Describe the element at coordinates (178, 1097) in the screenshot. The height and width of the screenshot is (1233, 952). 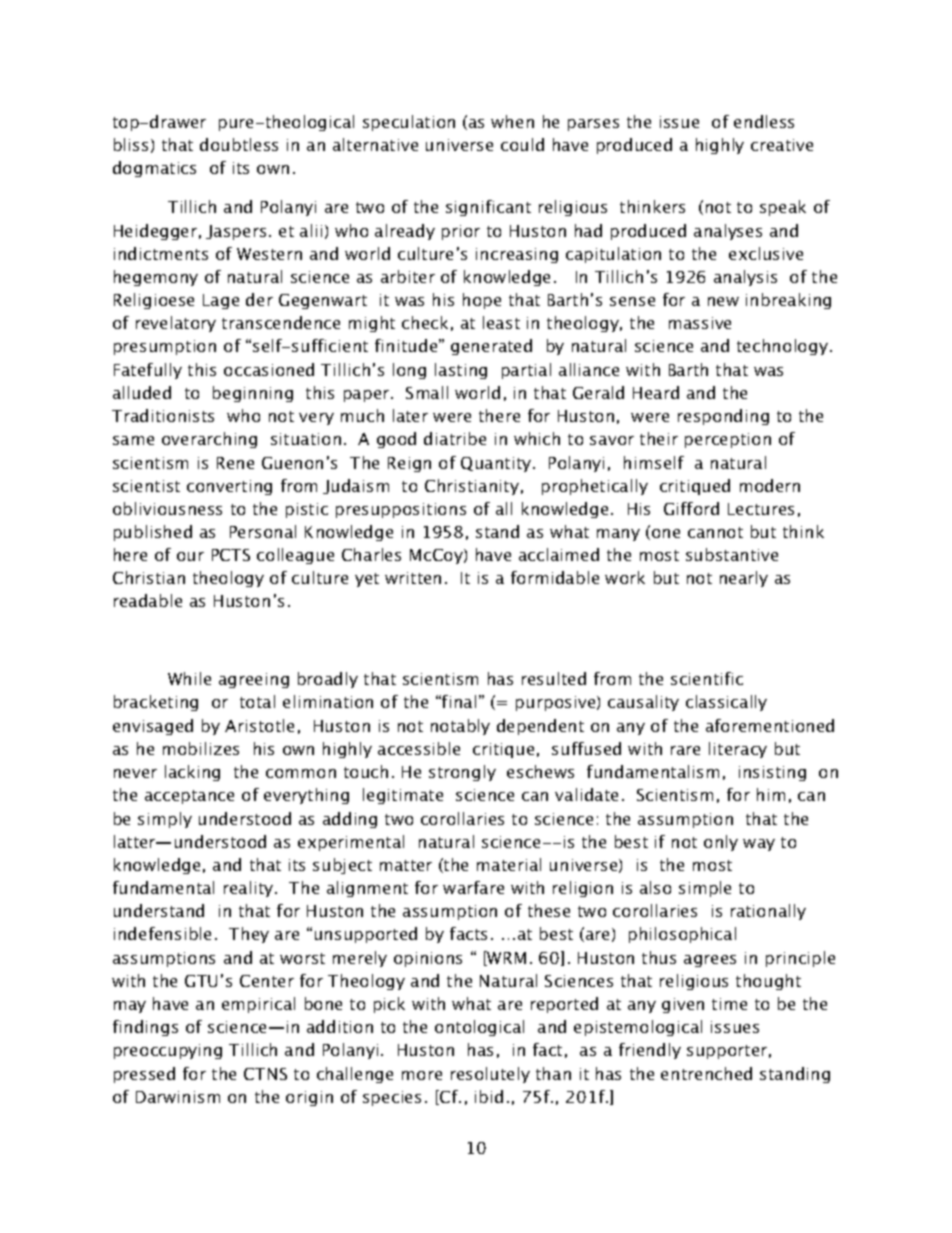
I see `Darwinism` at that location.
